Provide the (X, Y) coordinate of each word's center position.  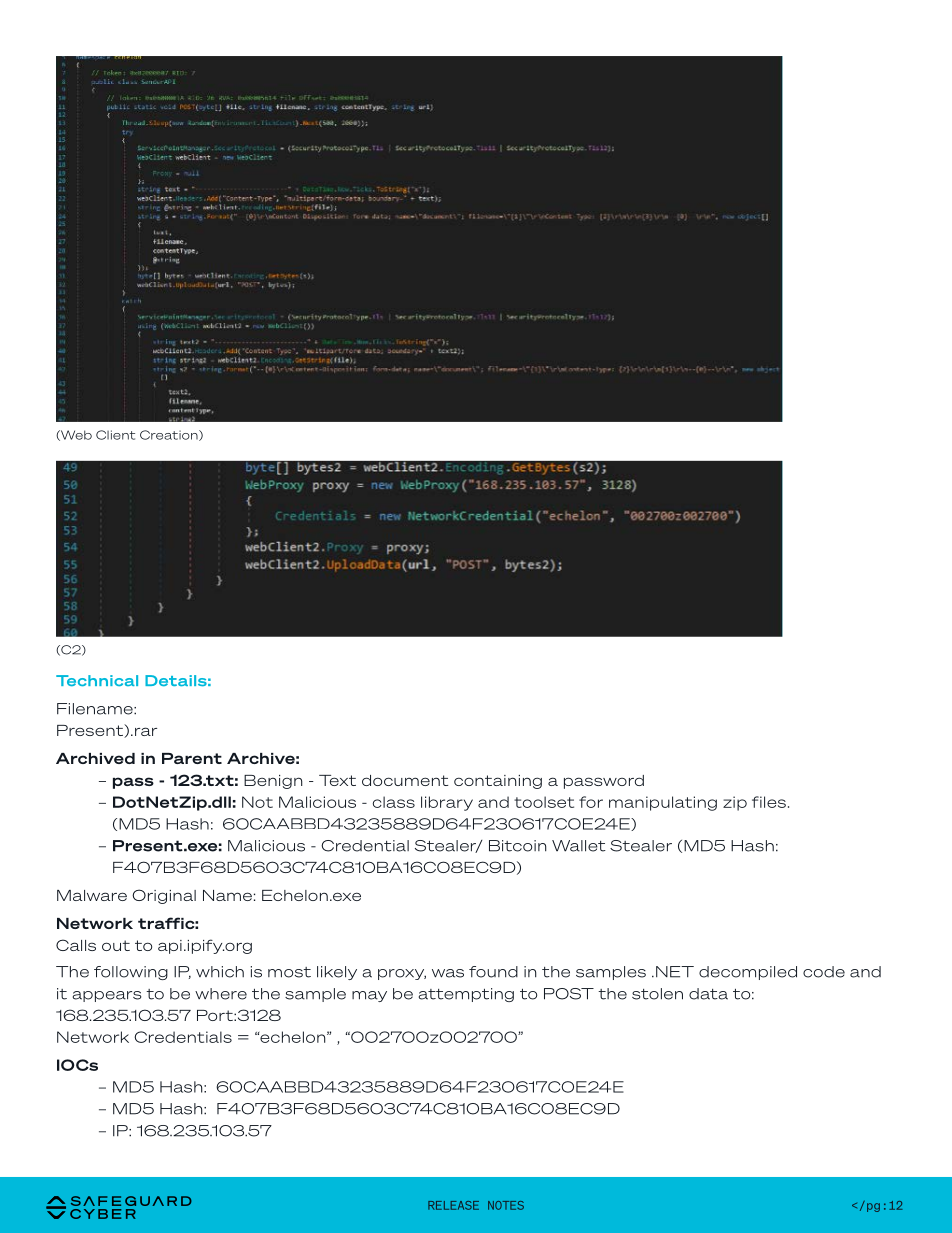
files (769, 802)
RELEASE (453, 1205)
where (221, 994)
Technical (97, 680)
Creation (170, 435)
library (447, 803)
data (708, 994)
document (405, 780)
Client (115, 435)
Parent (192, 758)
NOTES (506, 1205)
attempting (466, 995)
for (591, 802)
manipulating (663, 803)
